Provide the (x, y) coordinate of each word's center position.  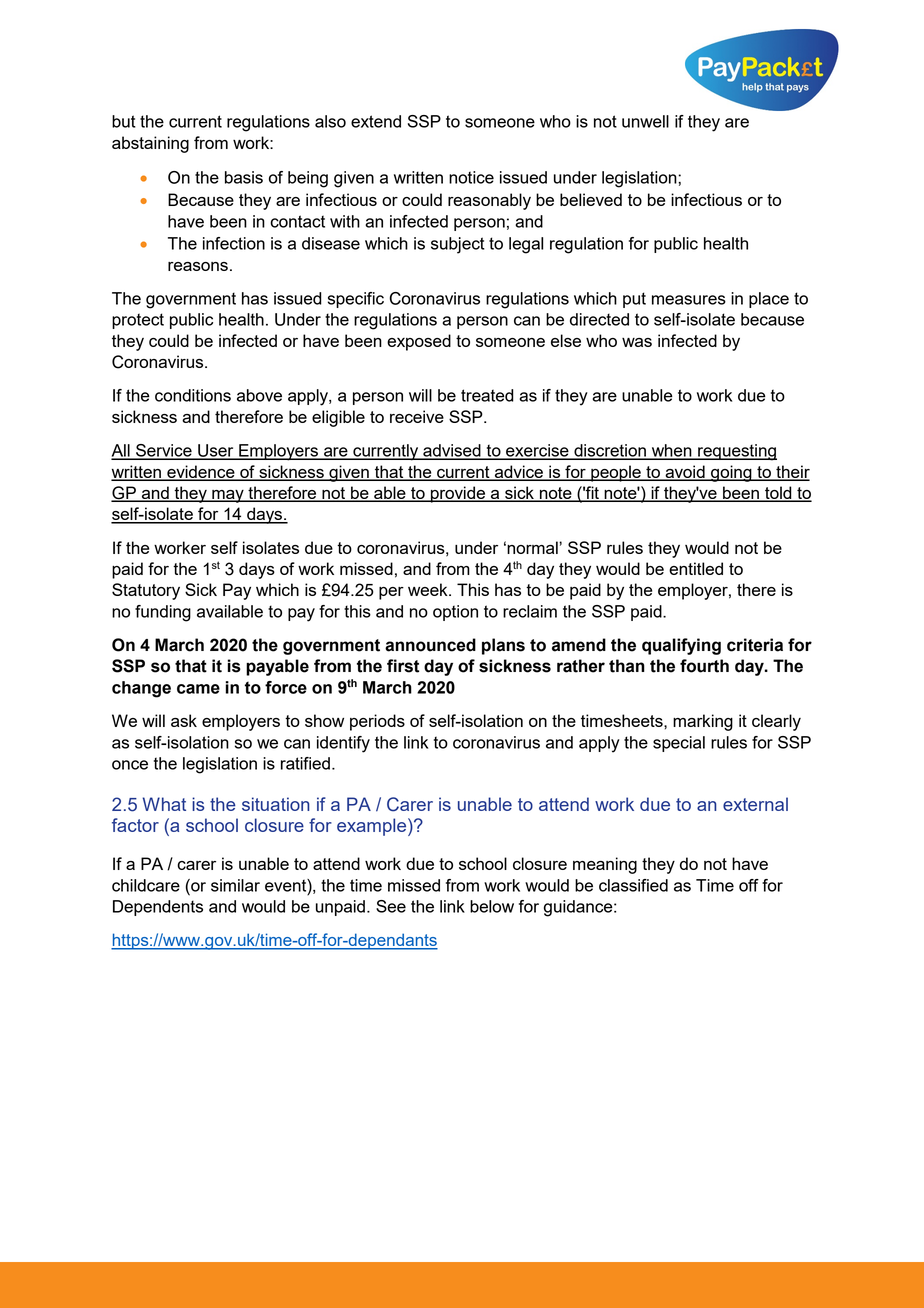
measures (689, 300)
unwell (645, 121)
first (403, 666)
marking (703, 722)
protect (138, 321)
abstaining (150, 144)
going (731, 473)
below (492, 906)
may (228, 496)
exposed (419, 342)
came (198, 689)
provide (458, 494)
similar (235, 885)
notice (471, 177)
